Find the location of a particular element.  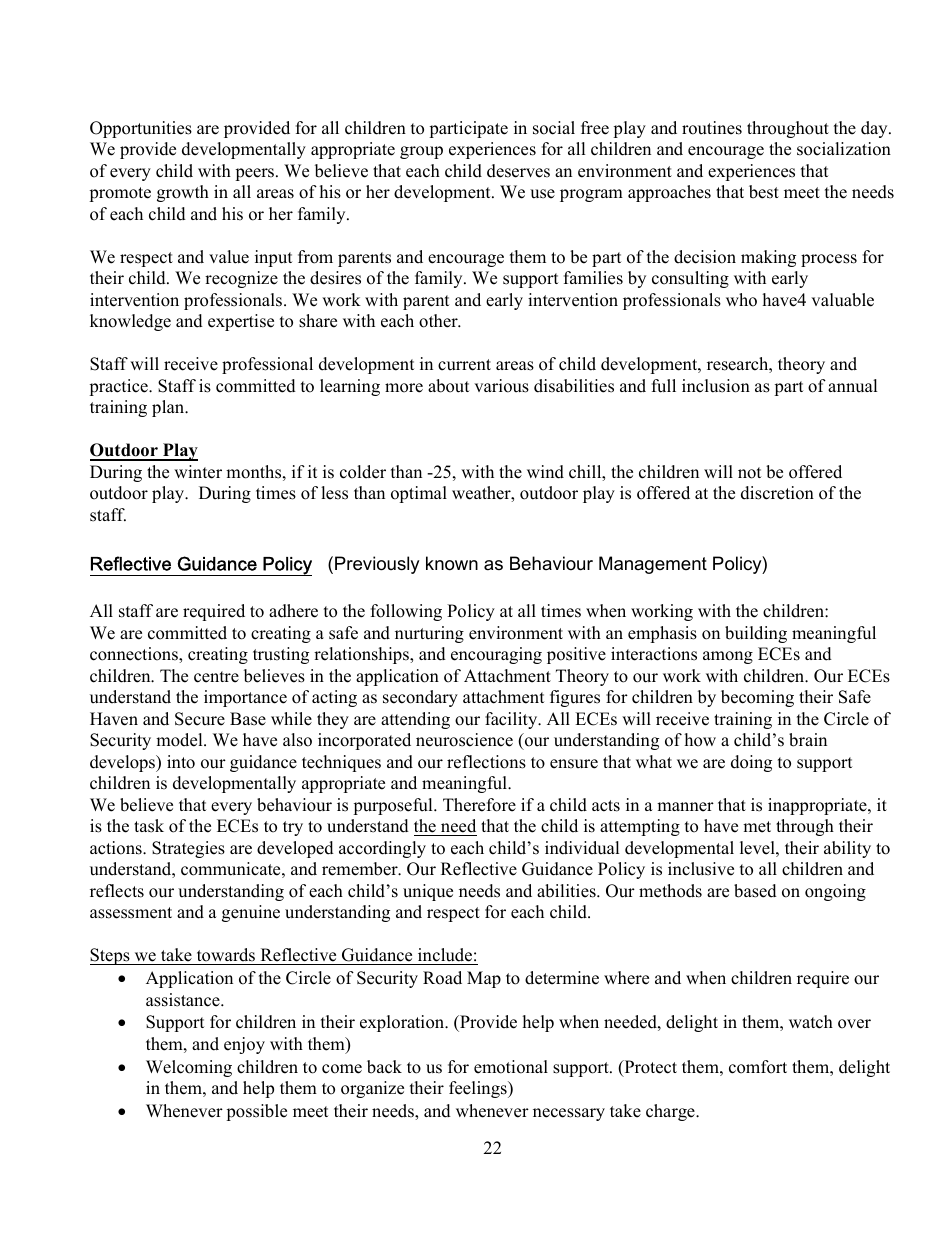

winter is located at coordinates (198, 472).
